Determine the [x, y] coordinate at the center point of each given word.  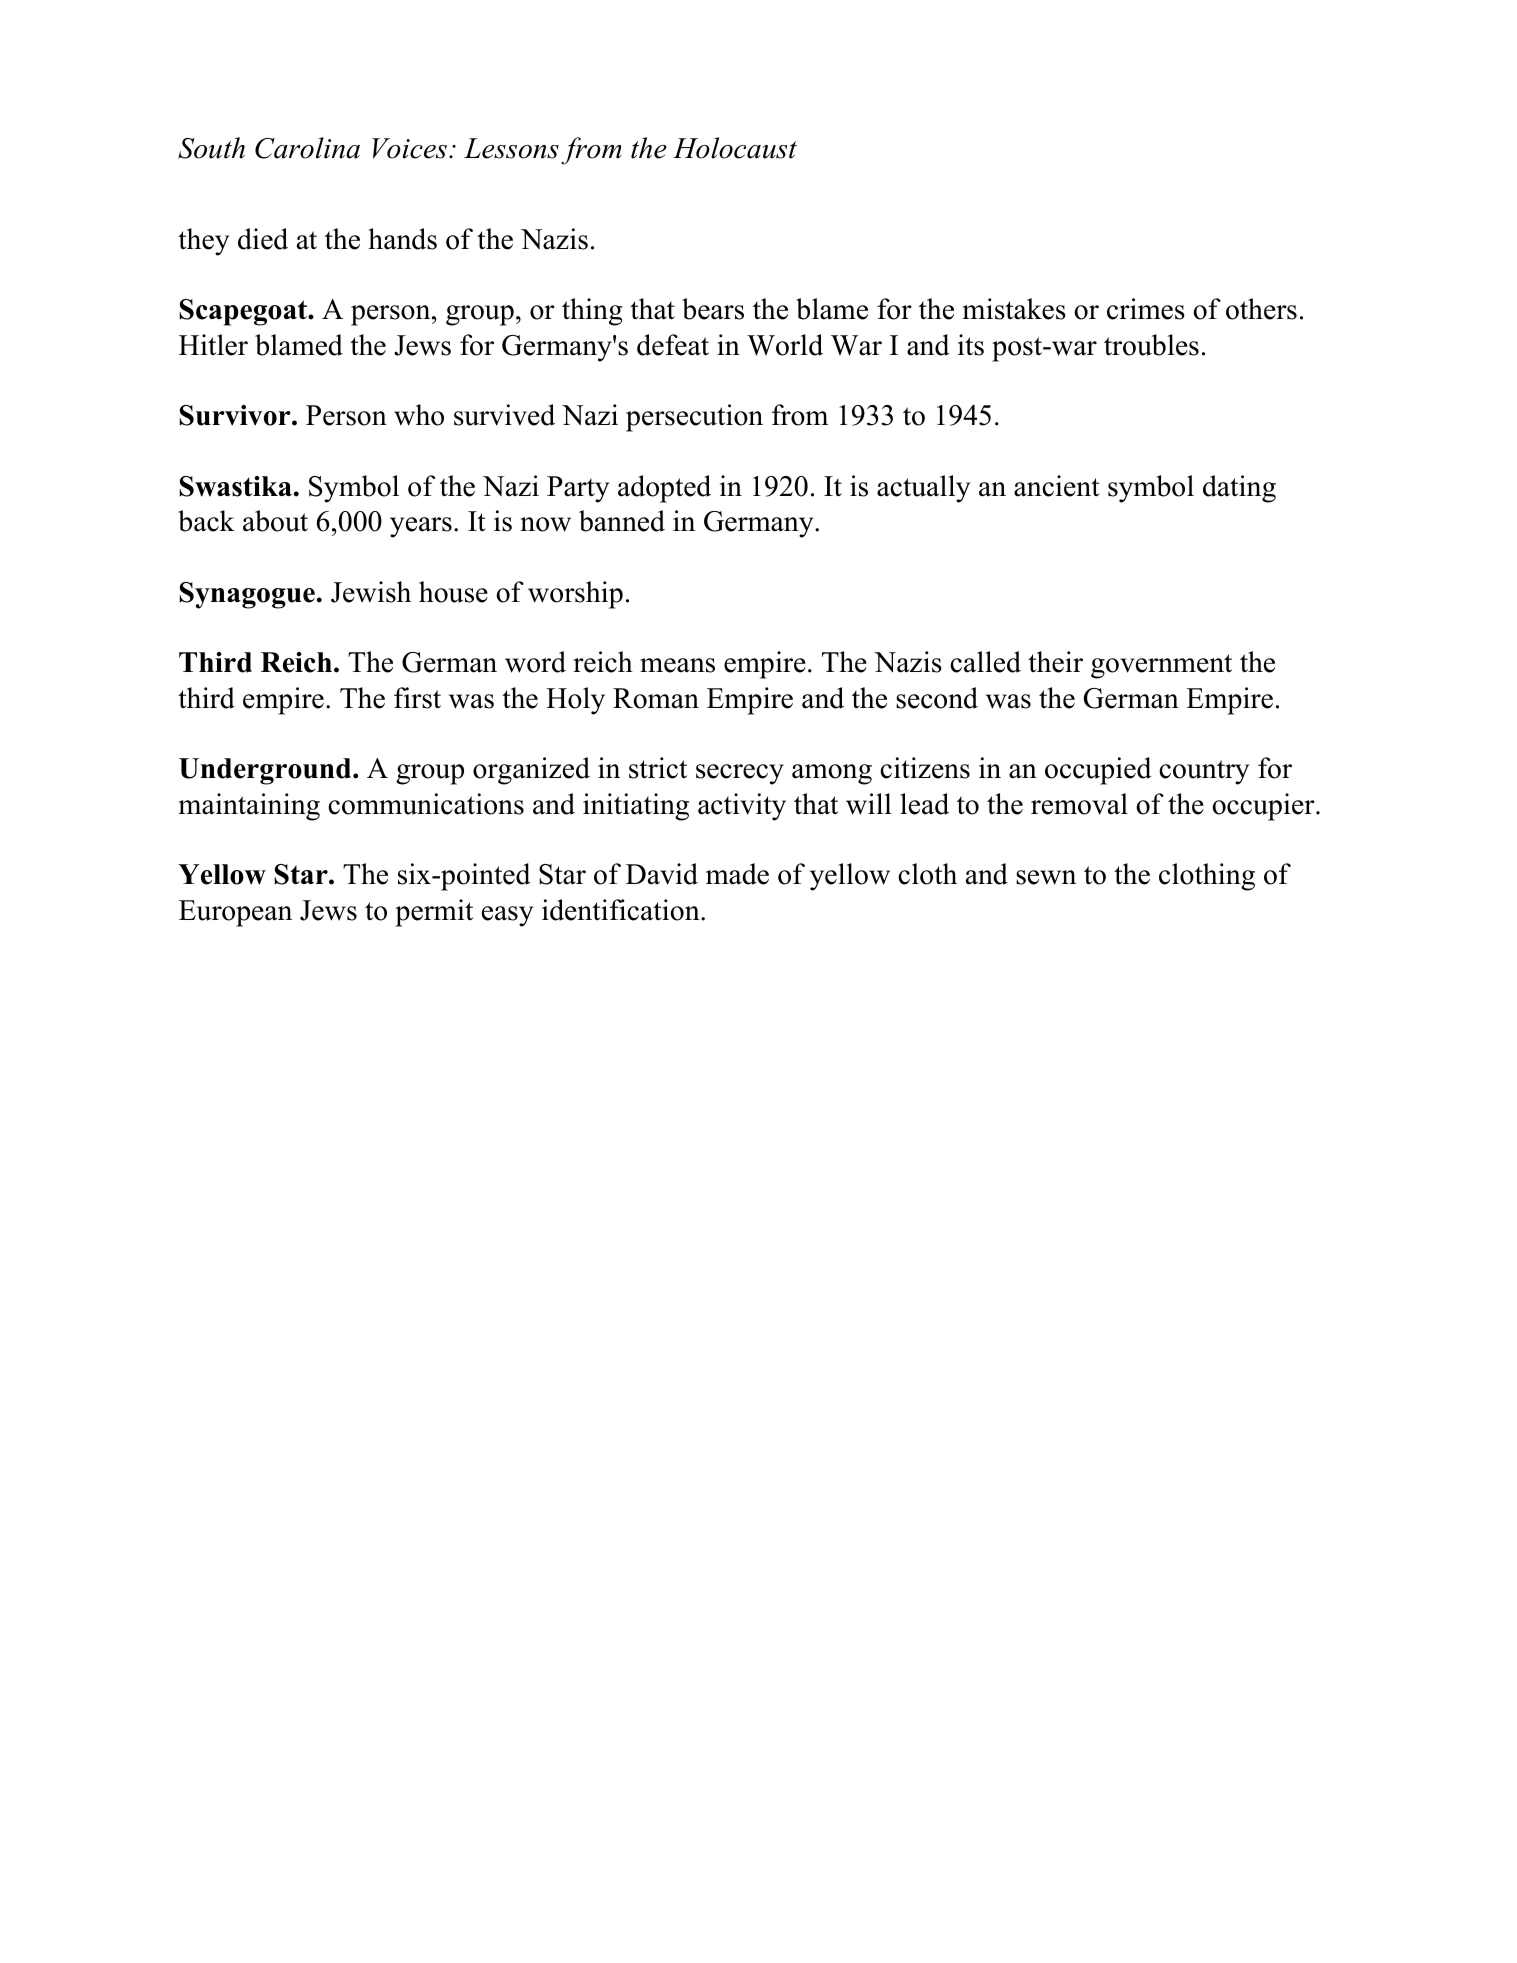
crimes [1146, 309]
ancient [1057, 486]
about [275, 521]
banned [622, 521]
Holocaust [735, 148]
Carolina [307, 148]
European [235, 913]
